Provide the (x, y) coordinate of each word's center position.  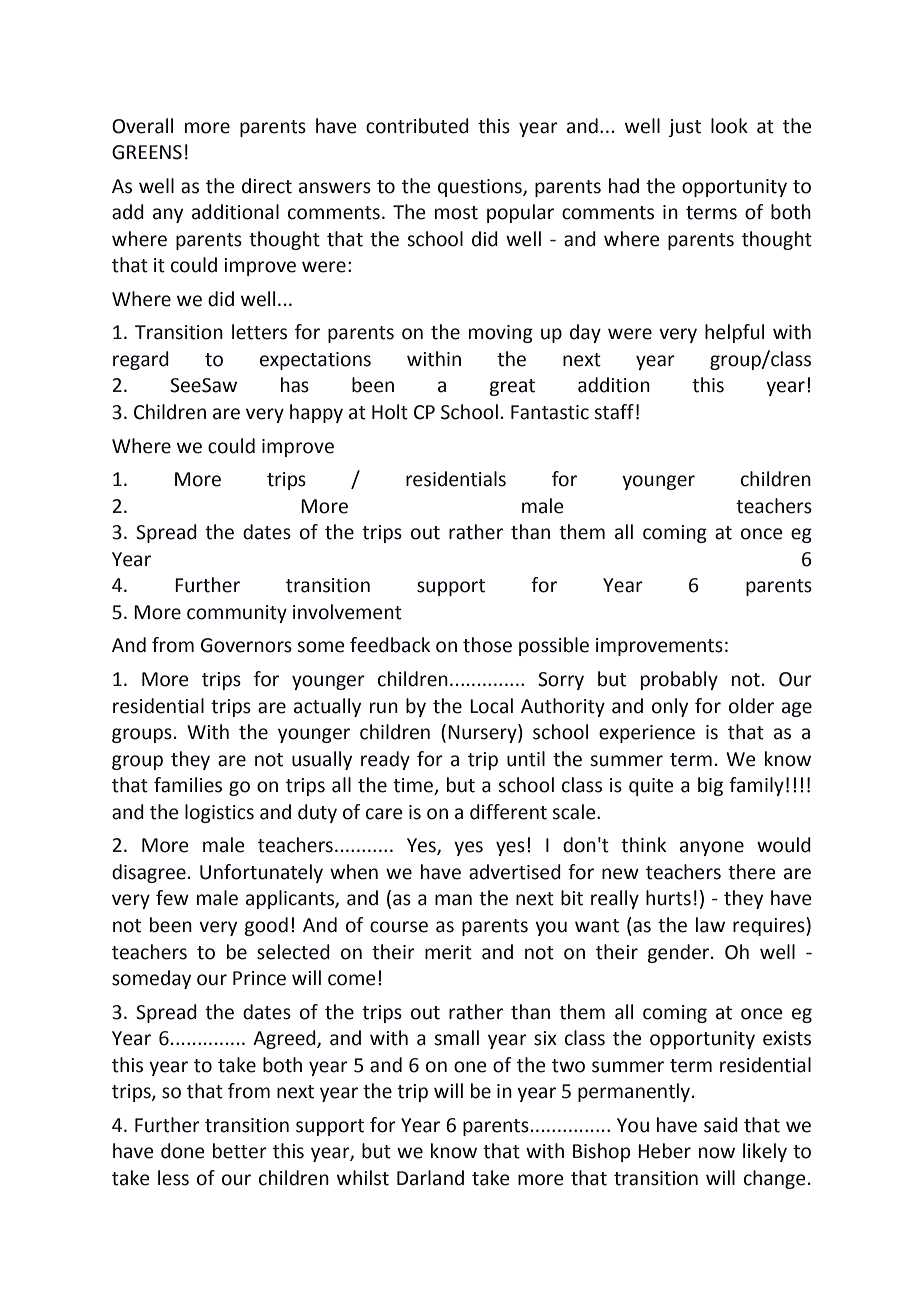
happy (316, 413)
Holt (390, 412)
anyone (712, 848)
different (508, 812)
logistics (219, 813)
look (729, 126)
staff (614, 412)
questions (481, 188)
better (240, 1151)
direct (267, 186)
